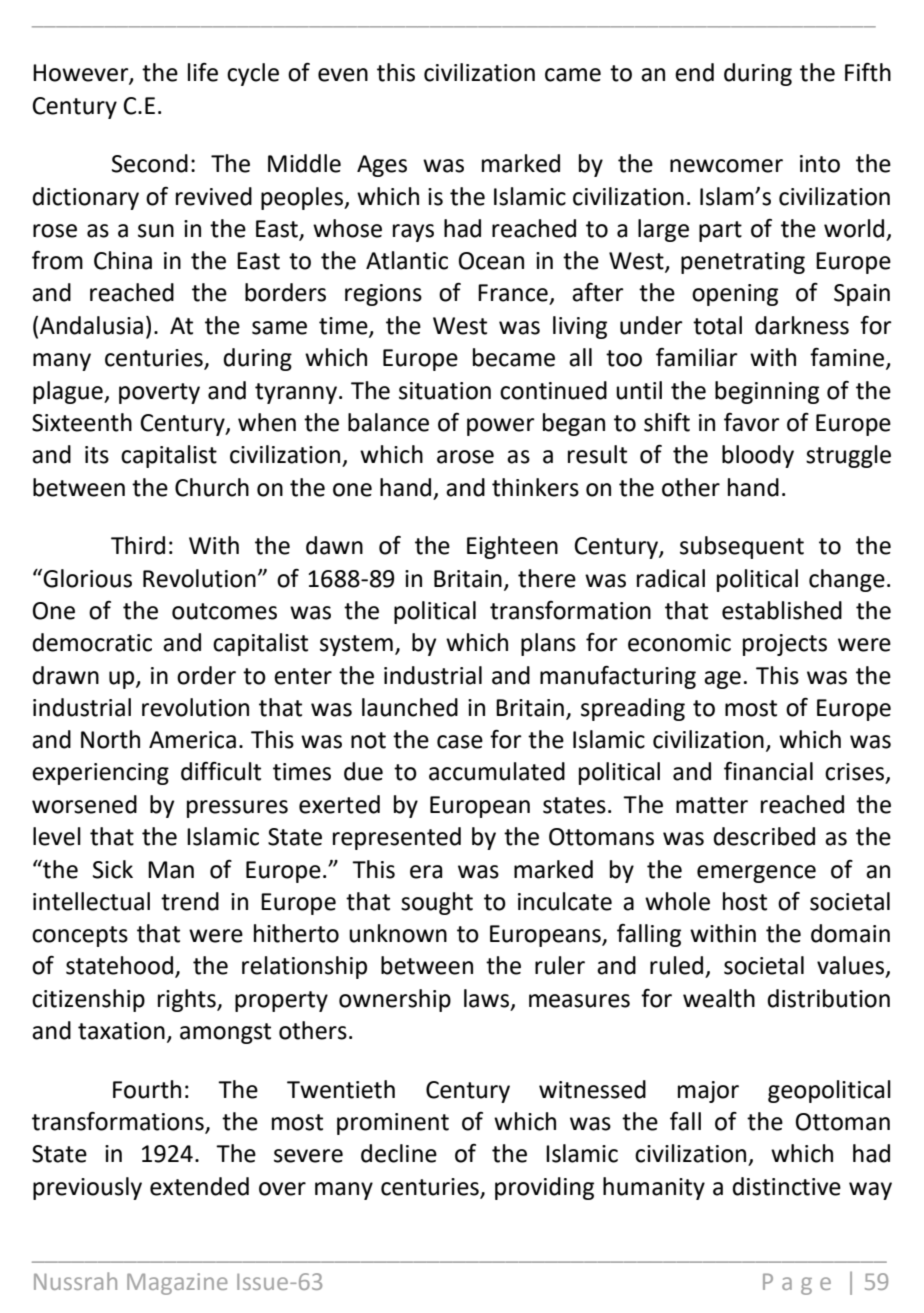  Describe the element at coordinates (544, 1188) in the screenshot. I see `providing` at that location.
